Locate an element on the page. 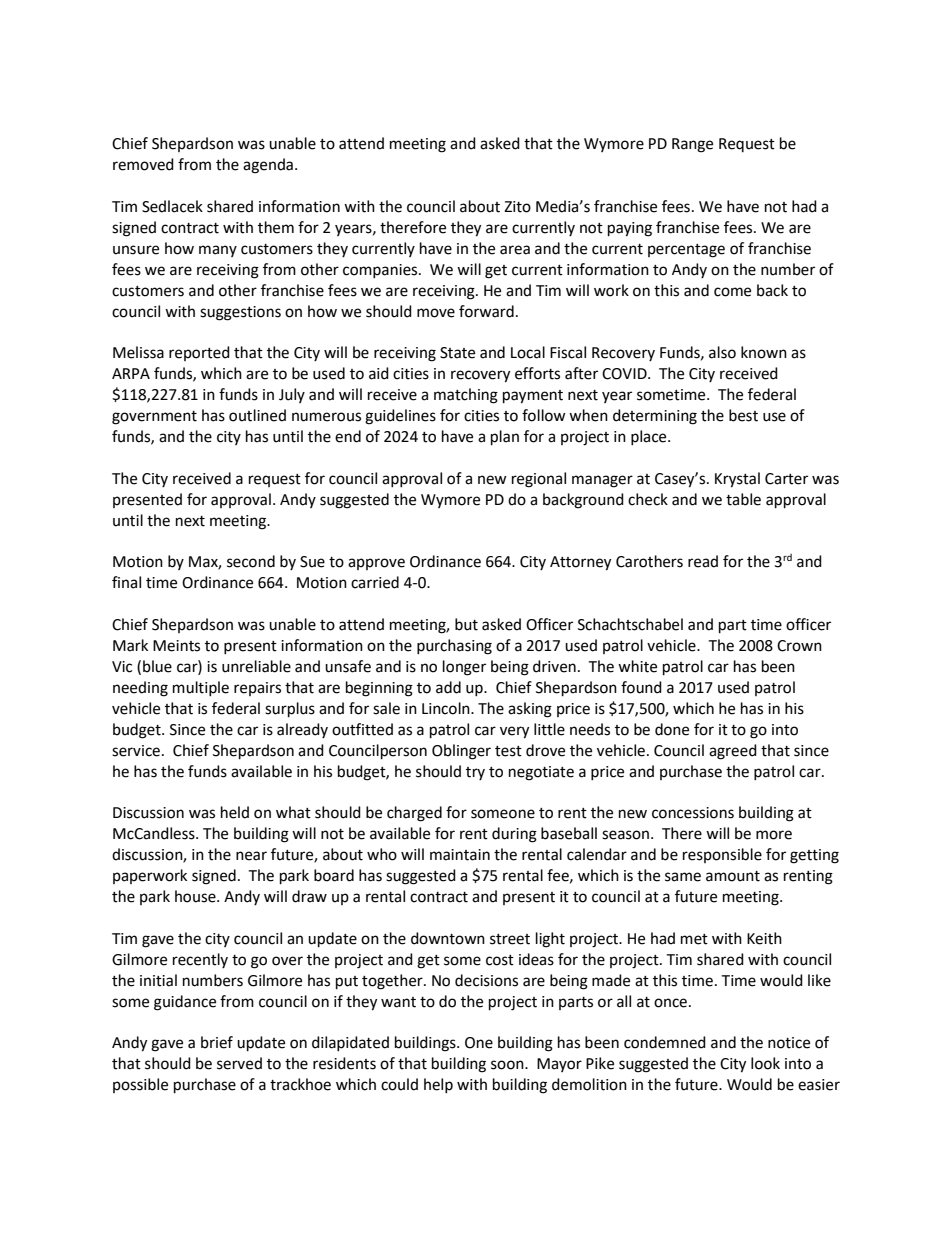 The height and width of the image is (1233, 952). agenda is located at coordinates (268, 166).
